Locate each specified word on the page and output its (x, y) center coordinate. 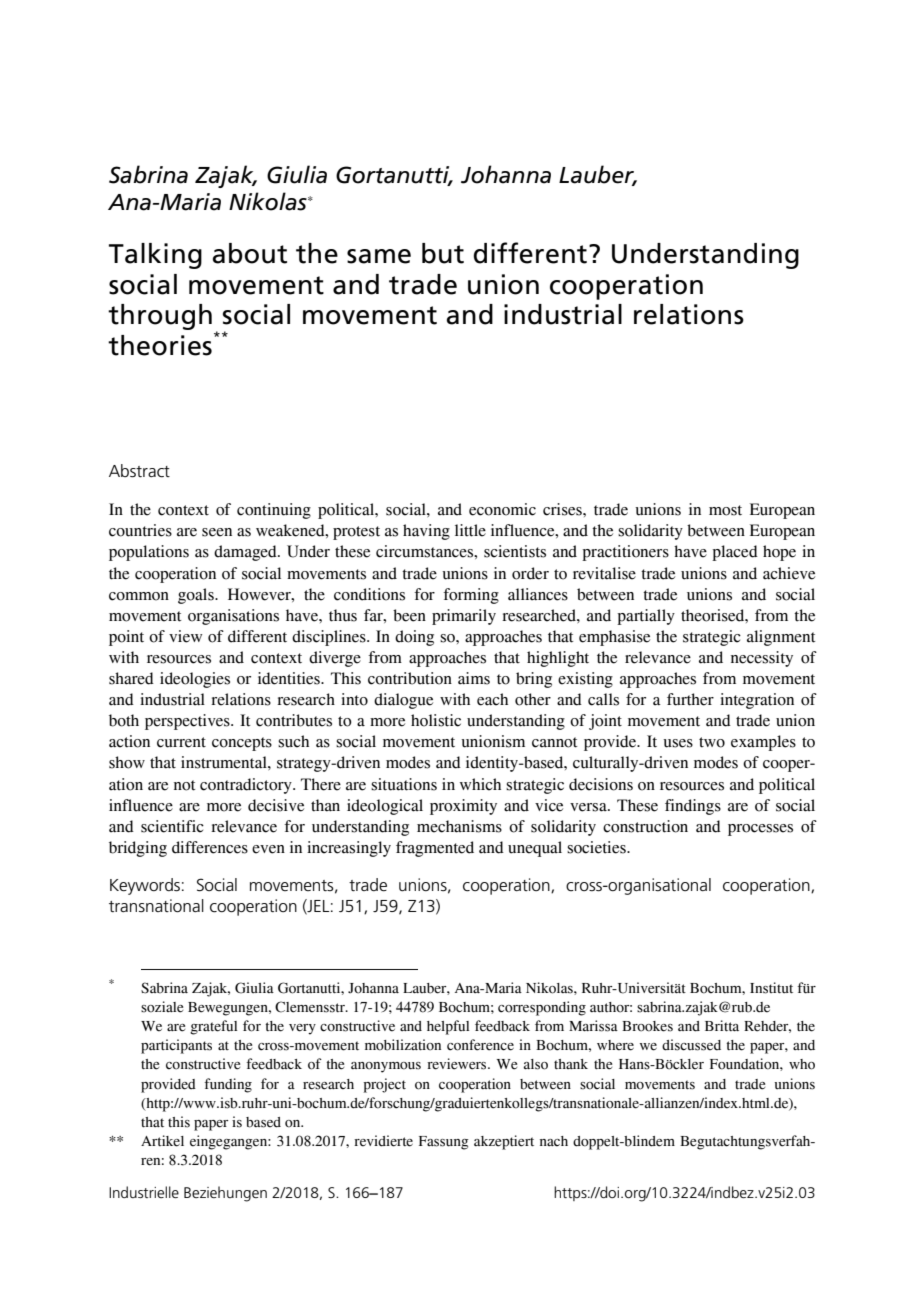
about (250, 253)
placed (735, 553)
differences (210, 847)
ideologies (195, 680)
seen (217, 532)
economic (502, 509)
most (725, 510)
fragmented (435, 849)
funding (228, 1085)
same (379, 256)
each (492, 699)
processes (760, 830)
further (690, 699)
